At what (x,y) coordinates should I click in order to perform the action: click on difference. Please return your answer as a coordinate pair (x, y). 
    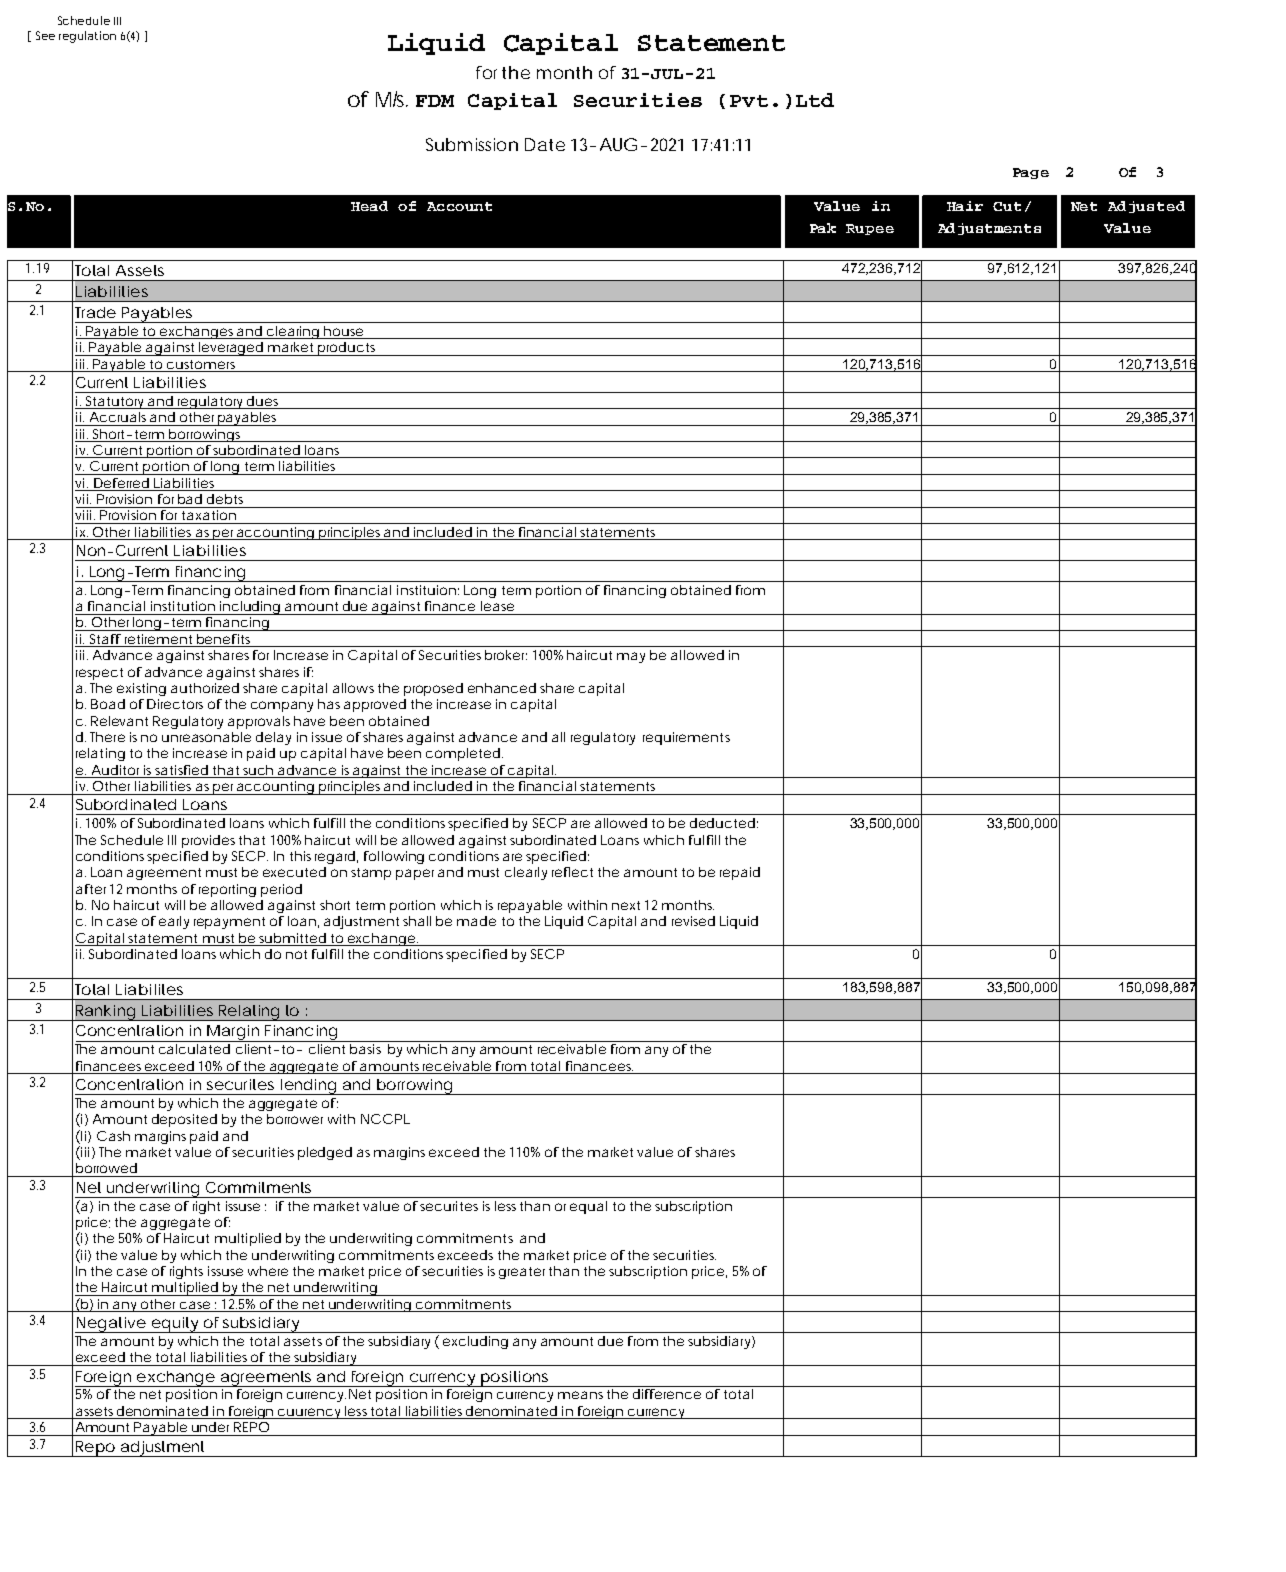
    Looking at the image, I should click on (667, 1394).
